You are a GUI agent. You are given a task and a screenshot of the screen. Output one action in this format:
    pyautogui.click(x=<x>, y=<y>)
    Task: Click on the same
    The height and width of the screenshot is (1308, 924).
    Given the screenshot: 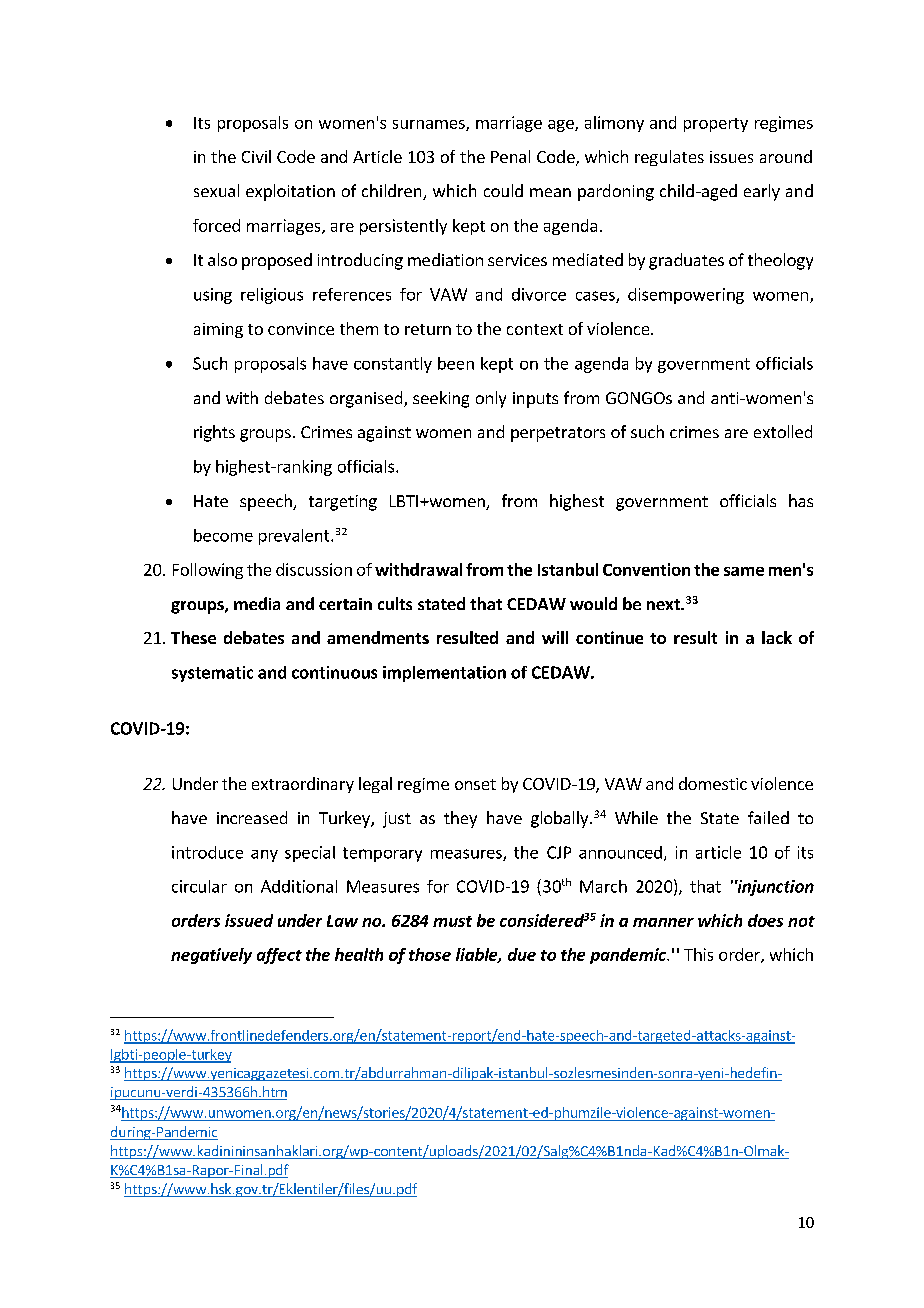 What is the action you would take?
    pyautogui.click(x=744, y=571)
